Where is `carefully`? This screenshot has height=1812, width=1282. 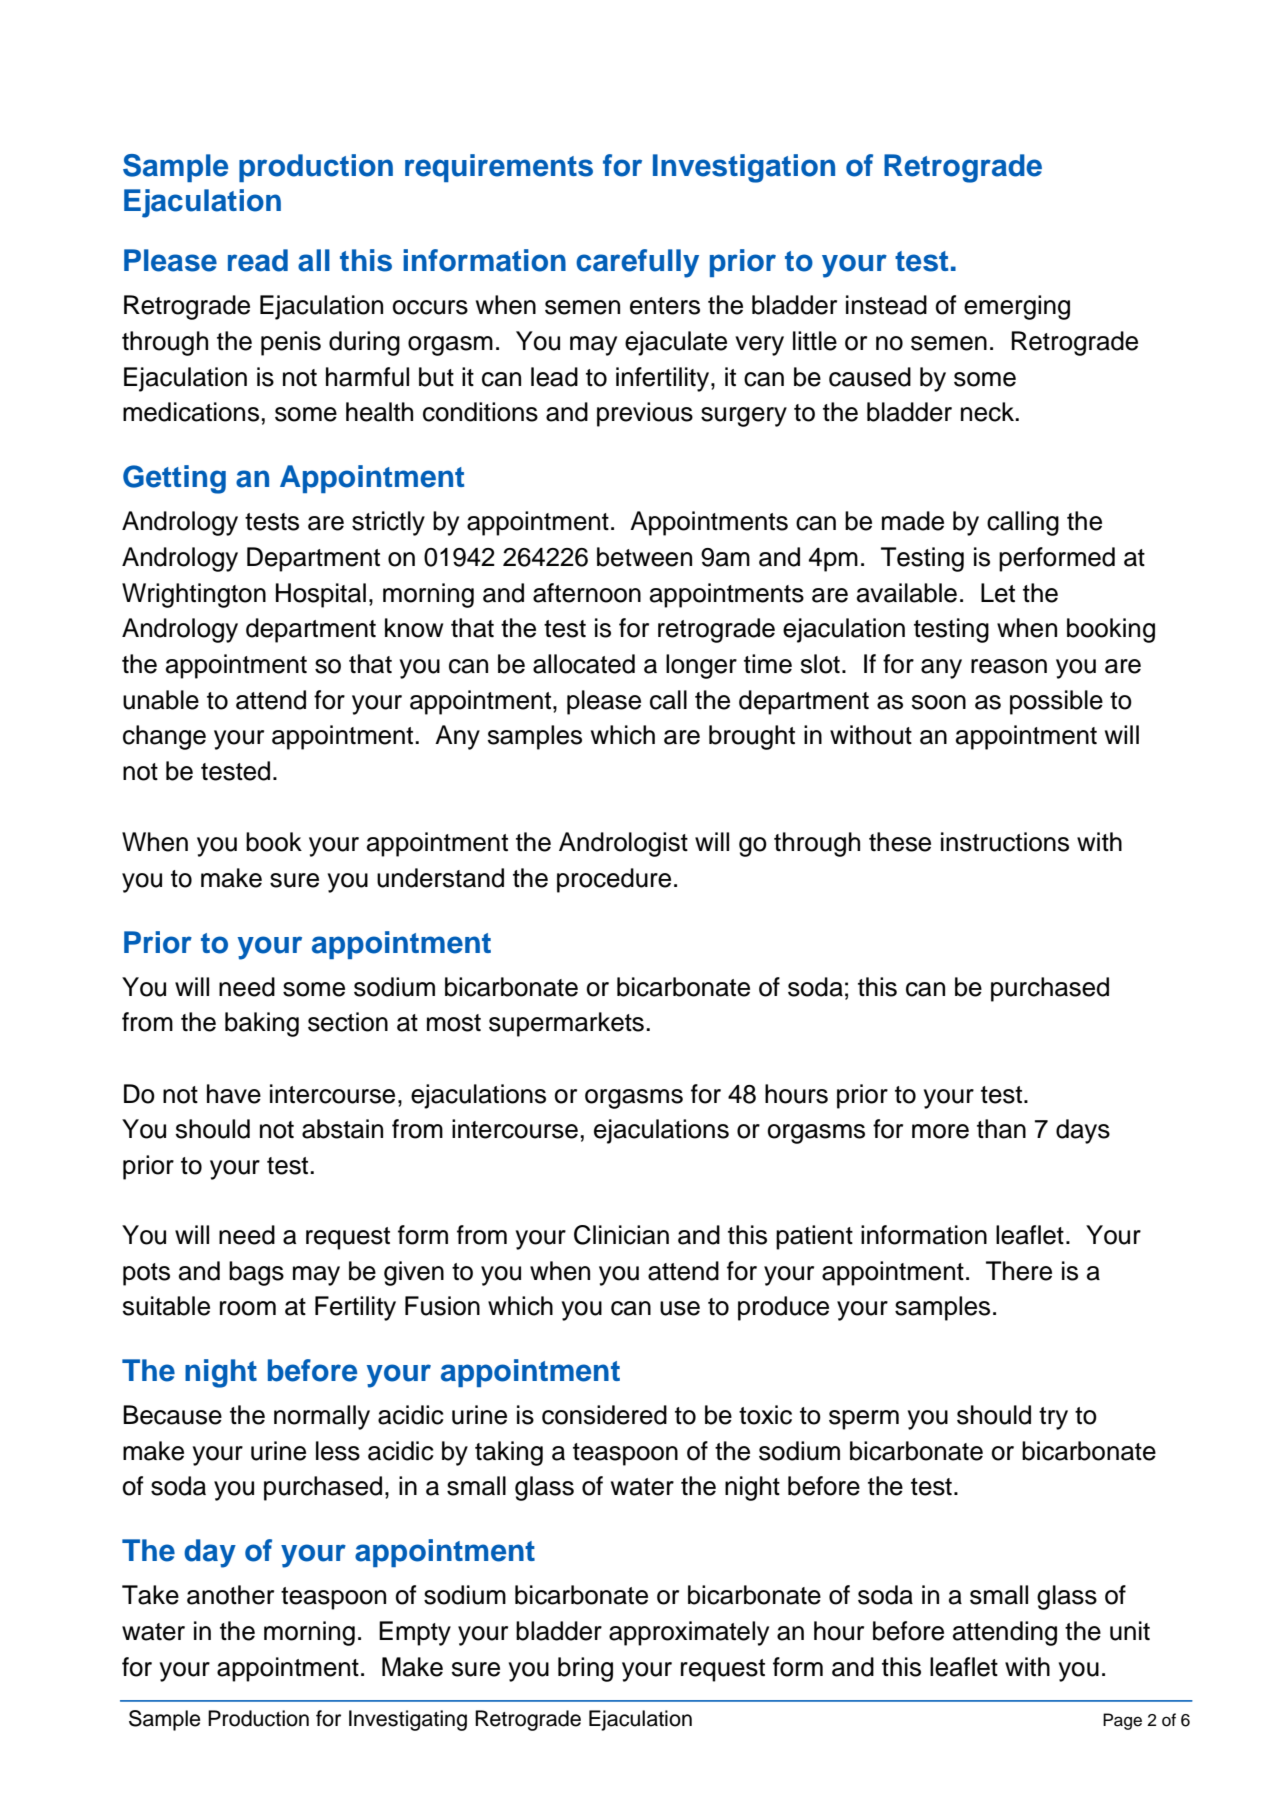 carefully is located at coordinates (637, 263).
